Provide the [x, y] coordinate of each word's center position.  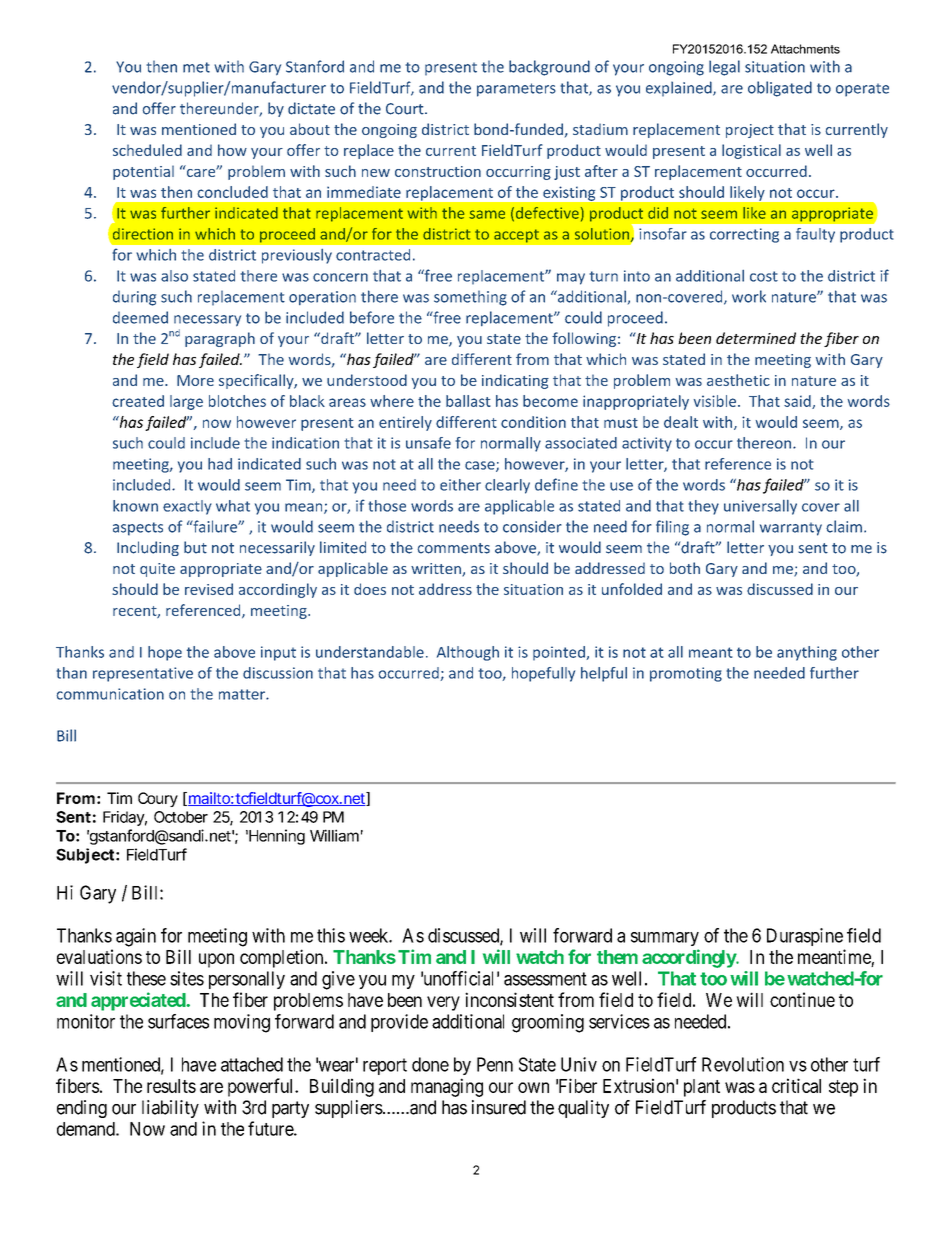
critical [796, 1085]
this [331, 935]
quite [157, 570]
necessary [207, 321]
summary [665, 939]
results [171, 1086]
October [181, 817]
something [470, 298]
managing [447, 1087]
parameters [516, 90]
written [437, 570]
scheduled [147, 150]
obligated [780, 89]
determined [756, 338]
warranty [791, 529]
